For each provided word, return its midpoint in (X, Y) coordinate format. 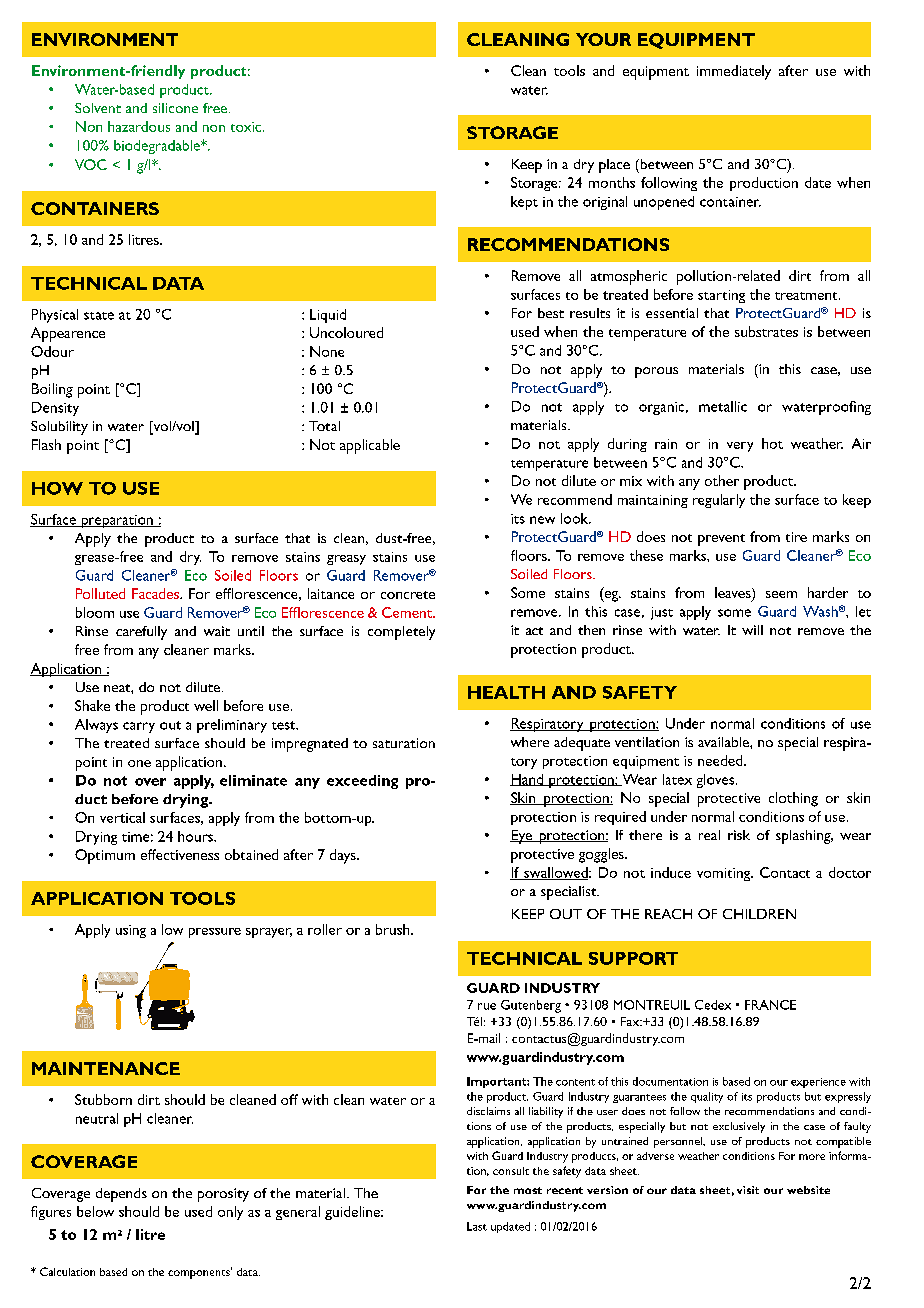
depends (121, 1195)
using (131, 931)
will (752, 630)
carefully (141, 633)
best (551, 313)
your (603, 39)
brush (394, 929)
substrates (766, 331)
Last (477, 1226)
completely (401, 633)
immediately (734, 72)
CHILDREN (759, 914)
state (99, 316)
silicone (175, 108)
